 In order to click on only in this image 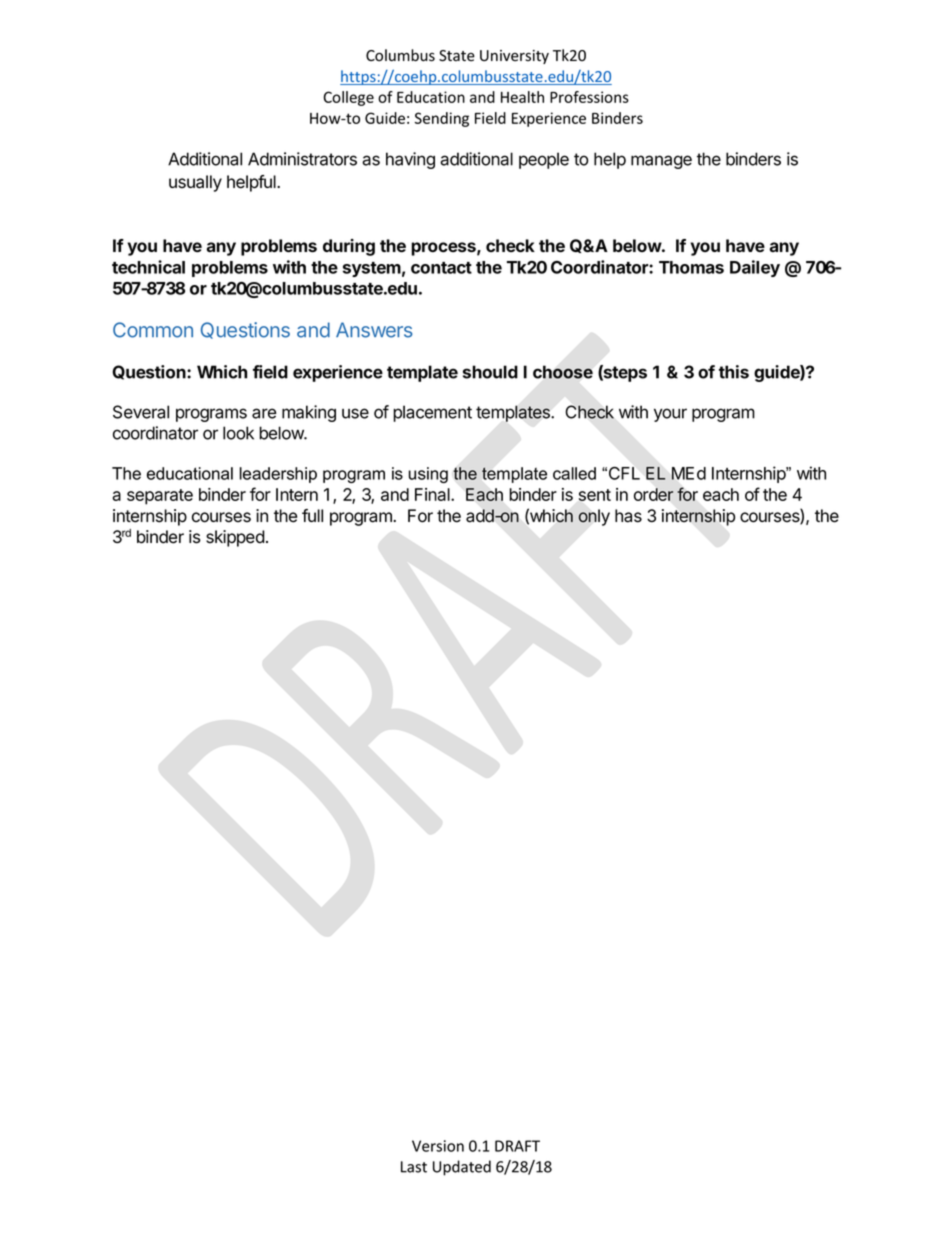, I will do `click(594, 517)`.
